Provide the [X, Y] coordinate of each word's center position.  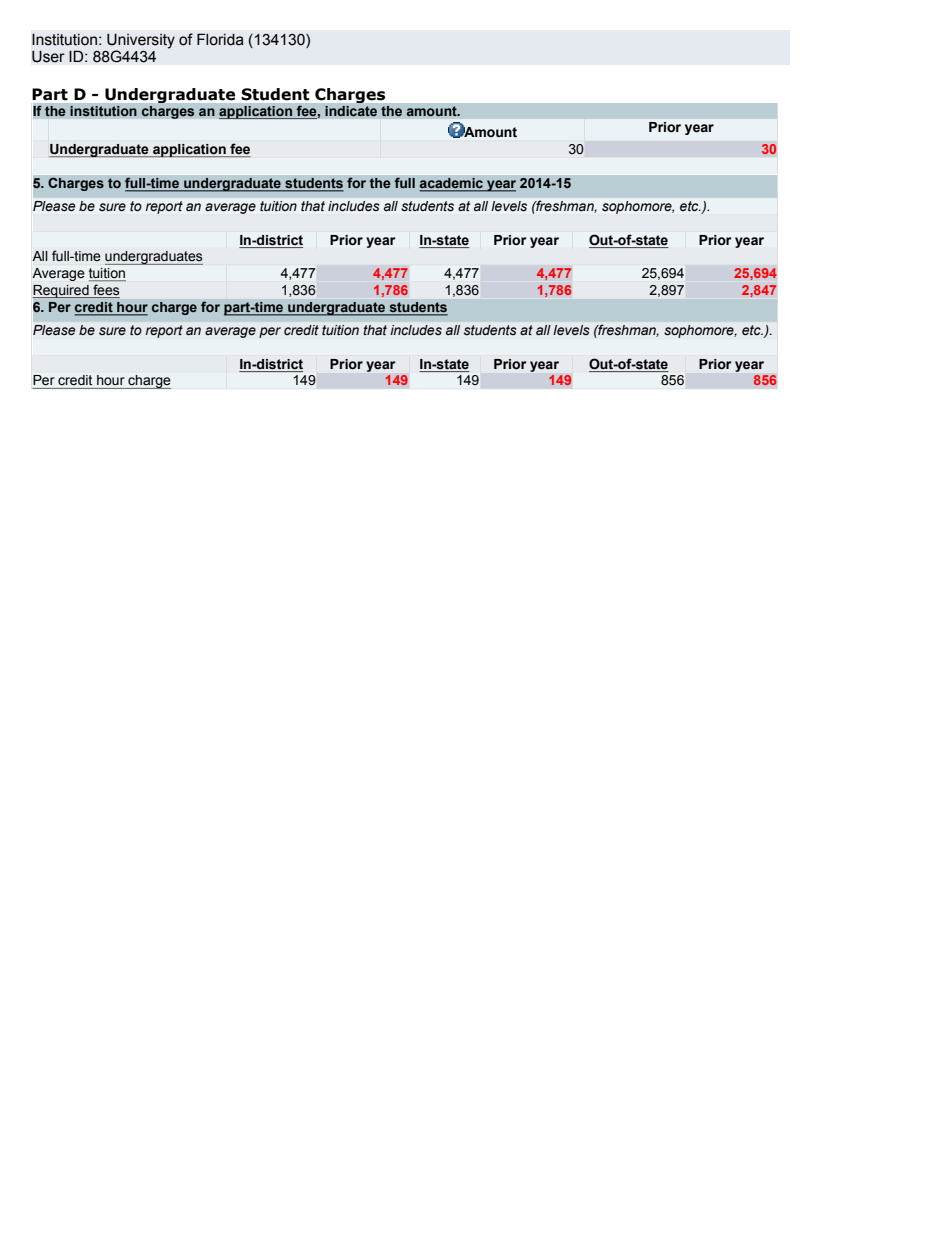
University [141, 41]
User [48, 57]
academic [452, 184]
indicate [351, 111]
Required [61, 292]
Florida [220, 39]
